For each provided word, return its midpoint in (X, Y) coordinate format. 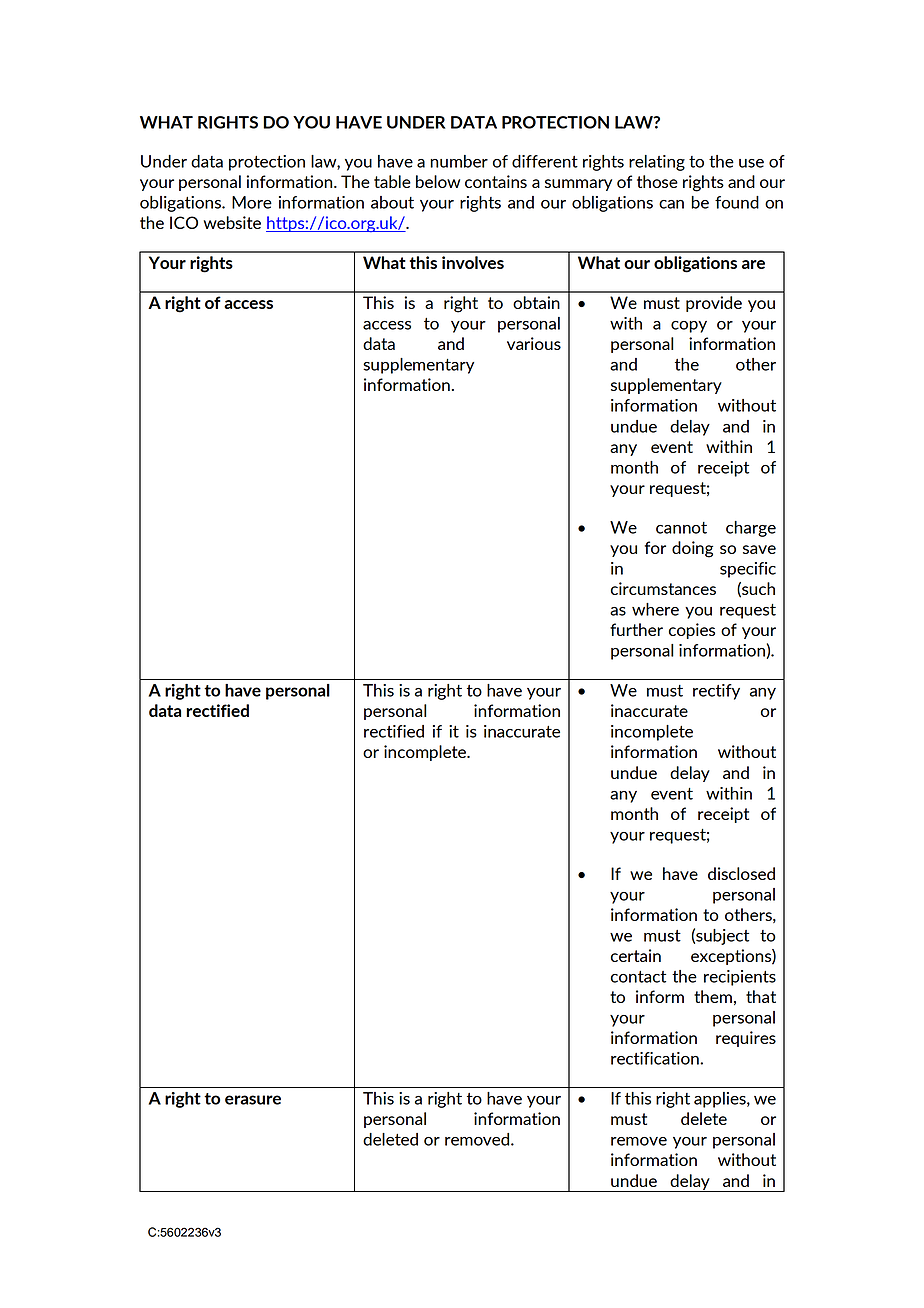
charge (751, 529)
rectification (656, 1058)
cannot (681, 528)
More (252, 202)
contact (638, 977)
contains (496, 181)
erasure (253, 1100)
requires (746, 1039)
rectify (716, 692)
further (636, 629)
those (657, 181)
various (534, 343)
